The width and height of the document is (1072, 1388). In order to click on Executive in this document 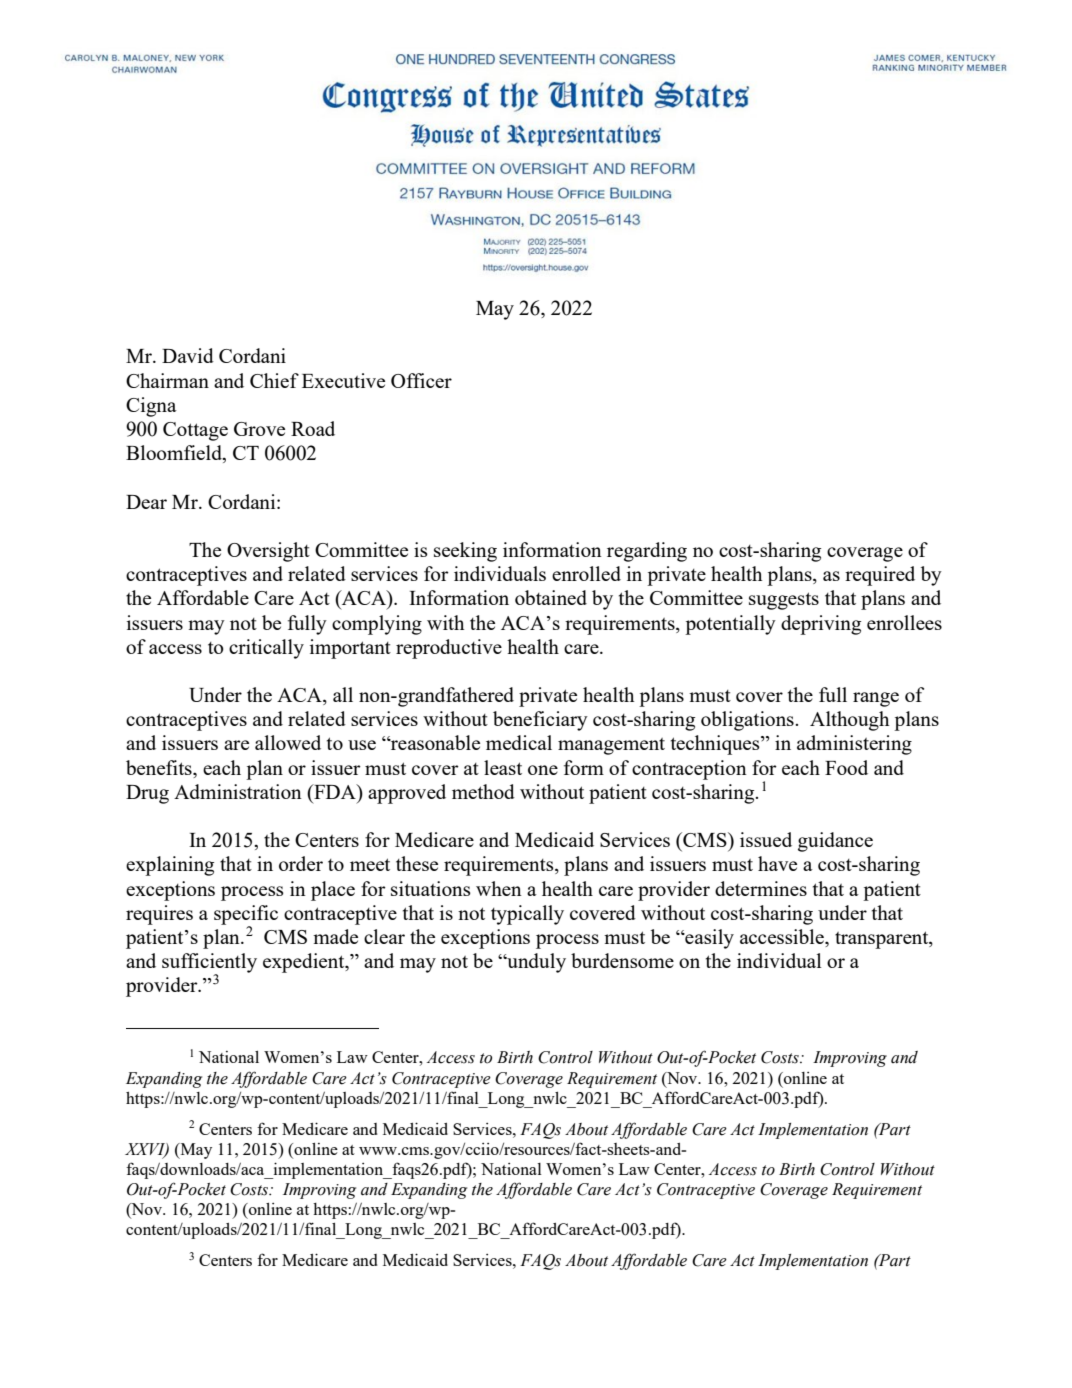, I will do `click(343, 380)`.
